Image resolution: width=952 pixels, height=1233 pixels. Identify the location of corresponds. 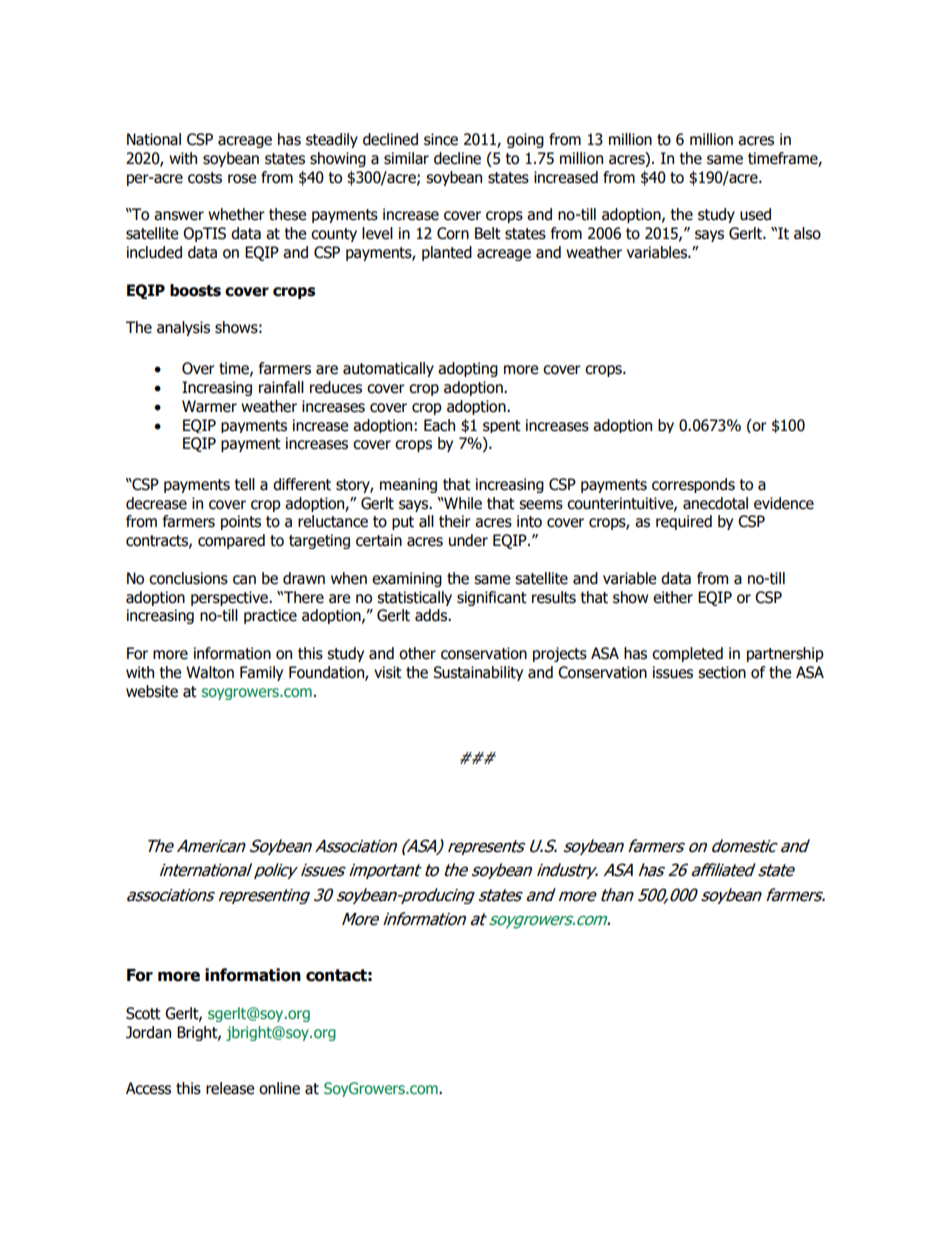
(693, 485).
